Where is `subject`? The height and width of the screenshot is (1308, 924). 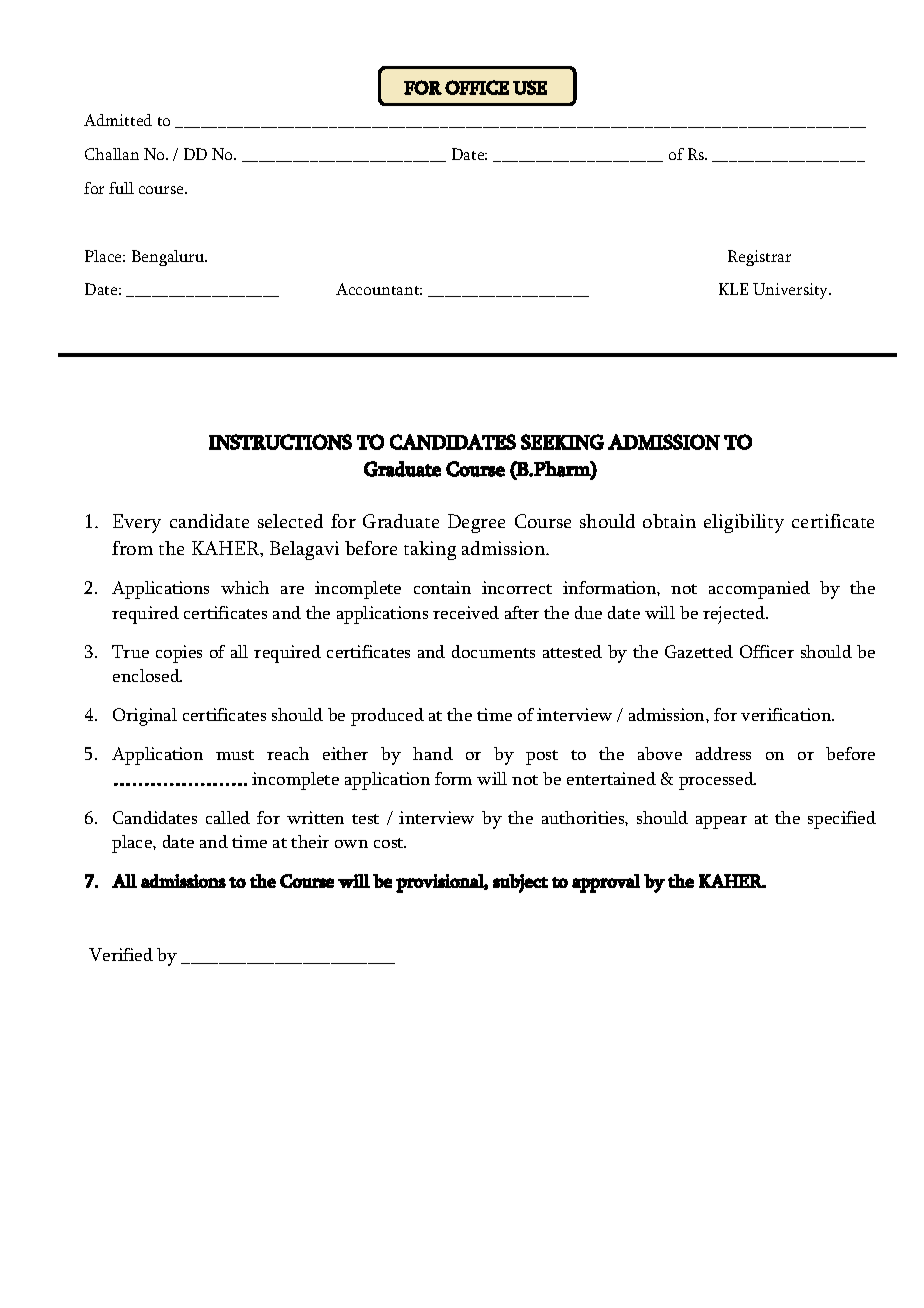
subject is located at coordinates (520, 883).
